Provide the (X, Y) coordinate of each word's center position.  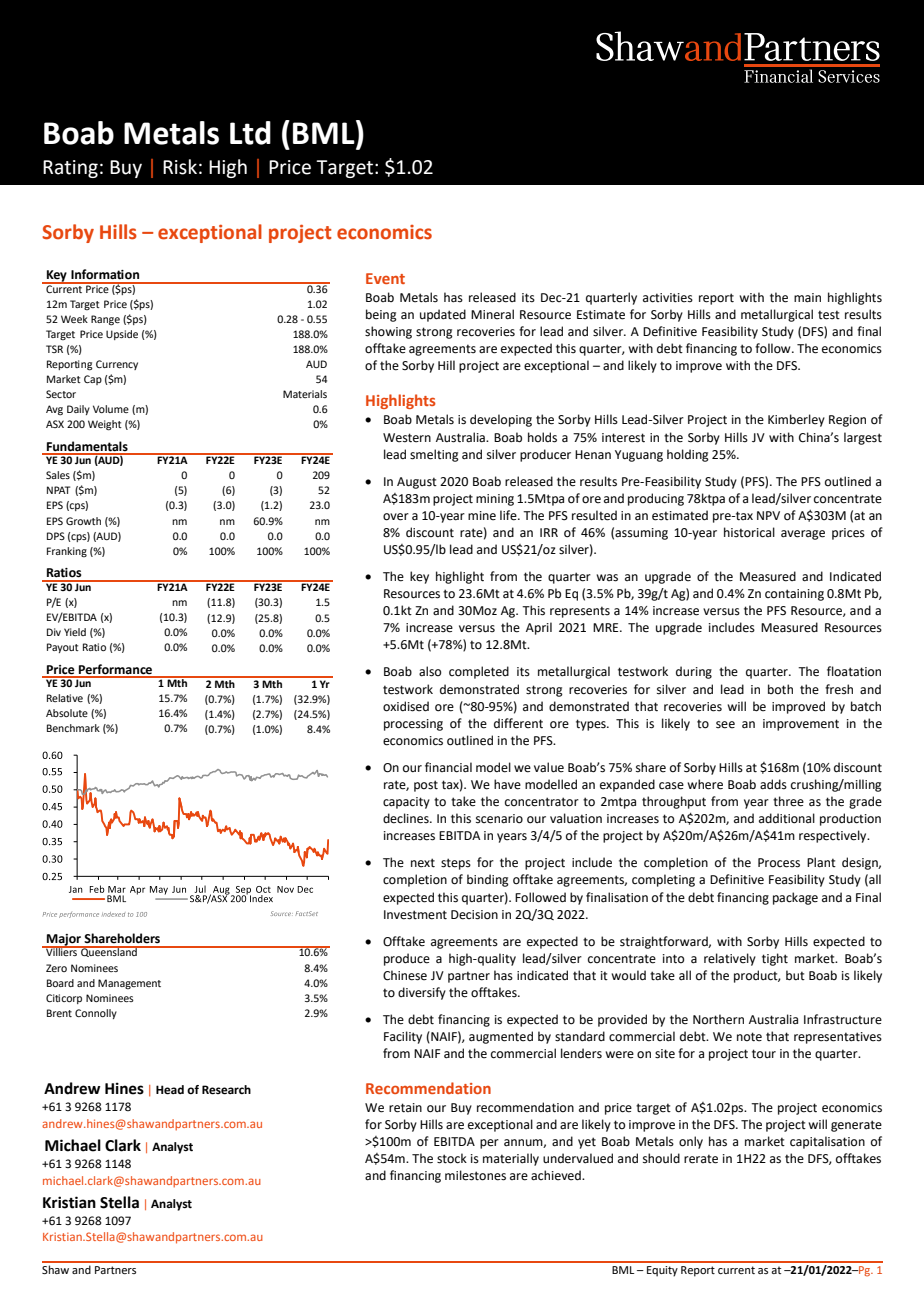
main (807, 298)
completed (479, 672)
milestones (475, 1175)
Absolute (67, 713)
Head (170, 1090)
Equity (662, 1271)
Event (385, 278)
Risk (180, 167)
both (780, 689)
